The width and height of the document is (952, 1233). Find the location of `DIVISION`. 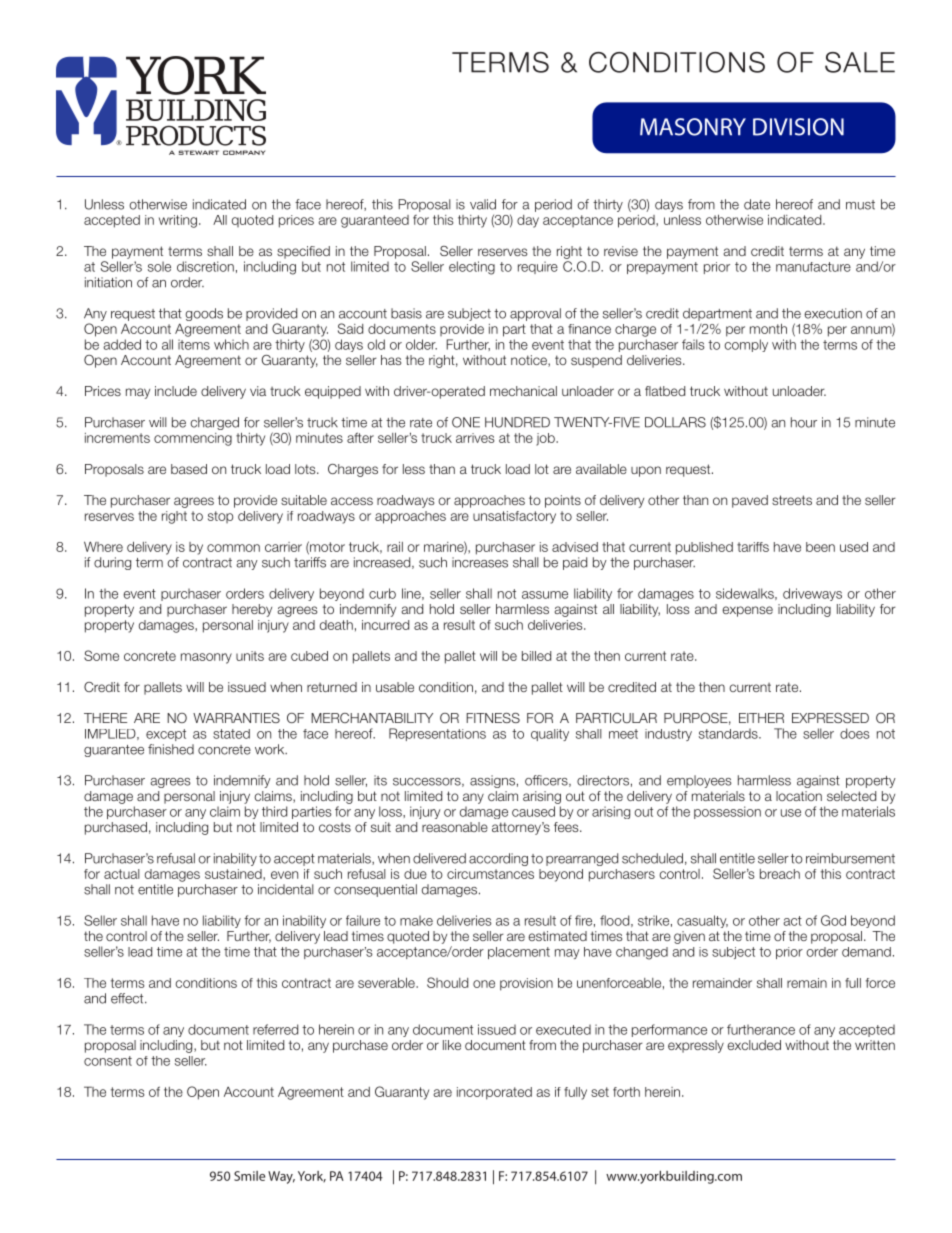

DIVISION is located at coordinates (798, 127).
